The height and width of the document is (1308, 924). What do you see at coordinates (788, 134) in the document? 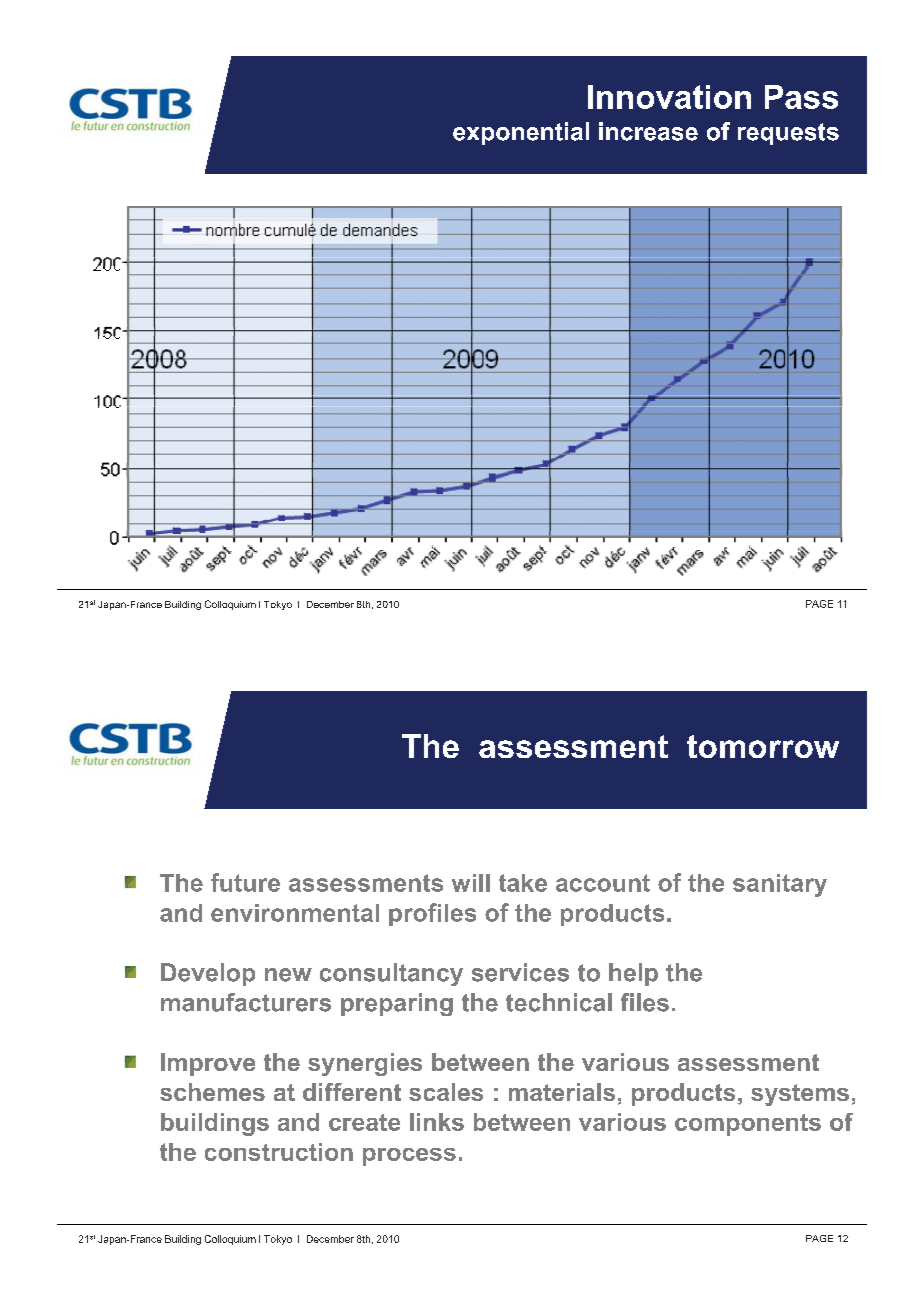
I see `requests` at bounding box center [788, 134].
